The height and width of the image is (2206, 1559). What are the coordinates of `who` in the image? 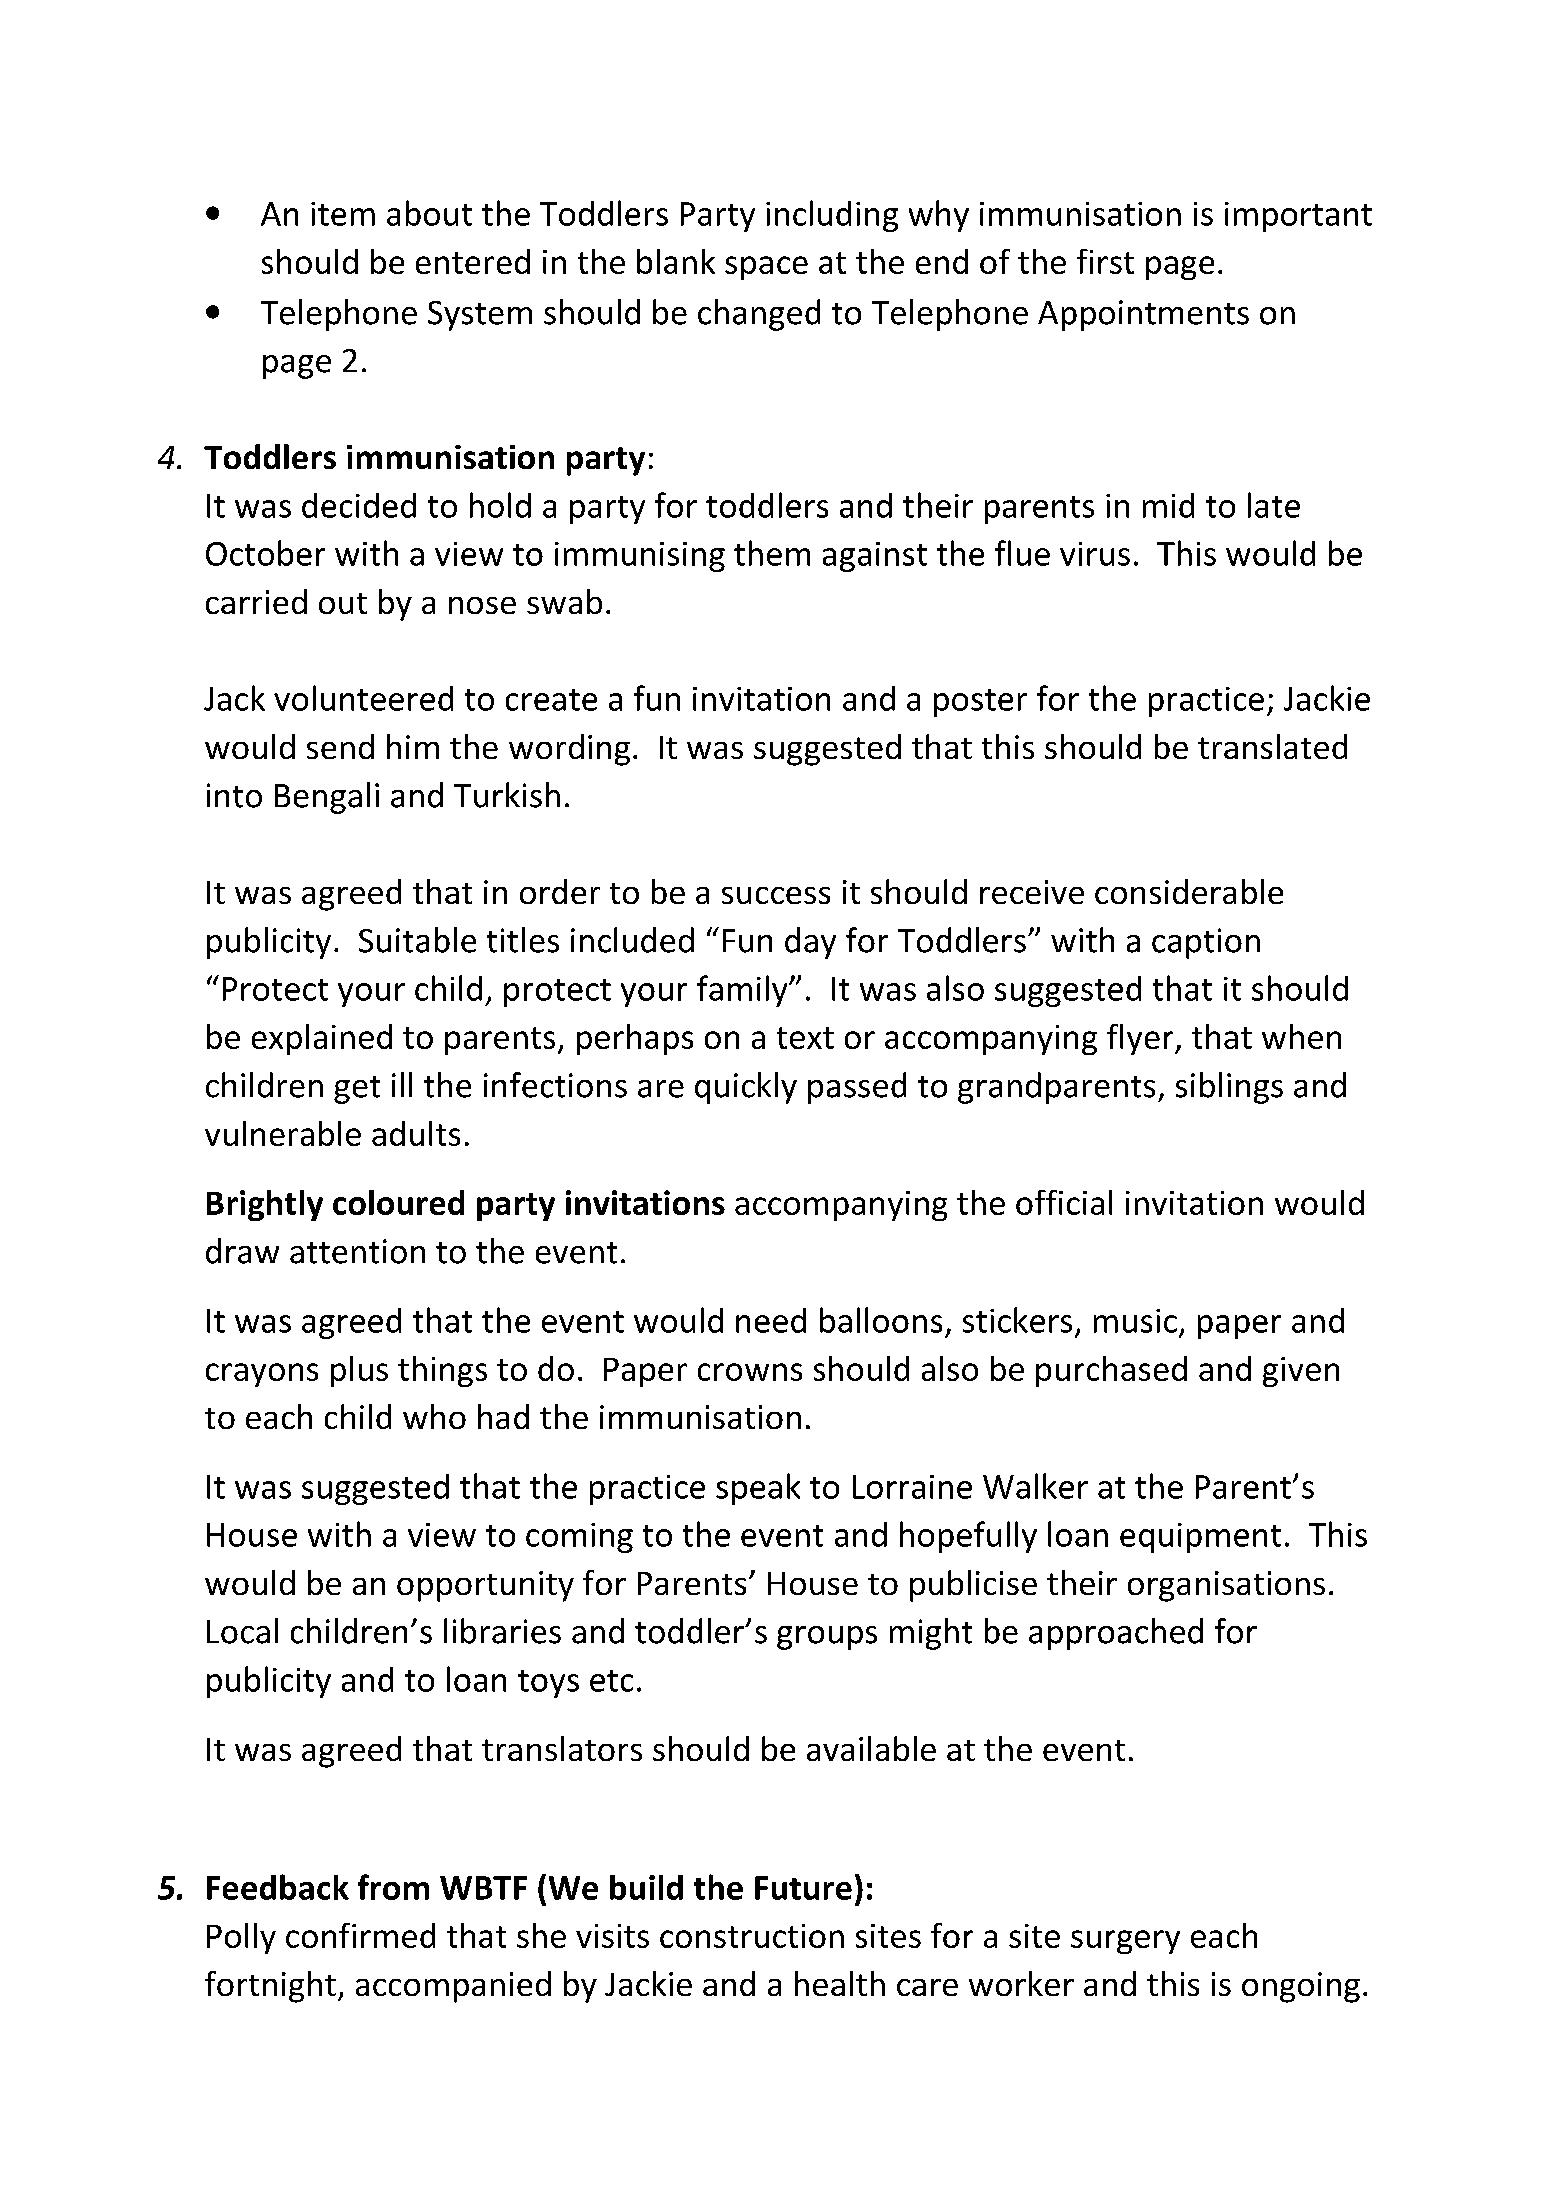 It's located at (434, 1416).
